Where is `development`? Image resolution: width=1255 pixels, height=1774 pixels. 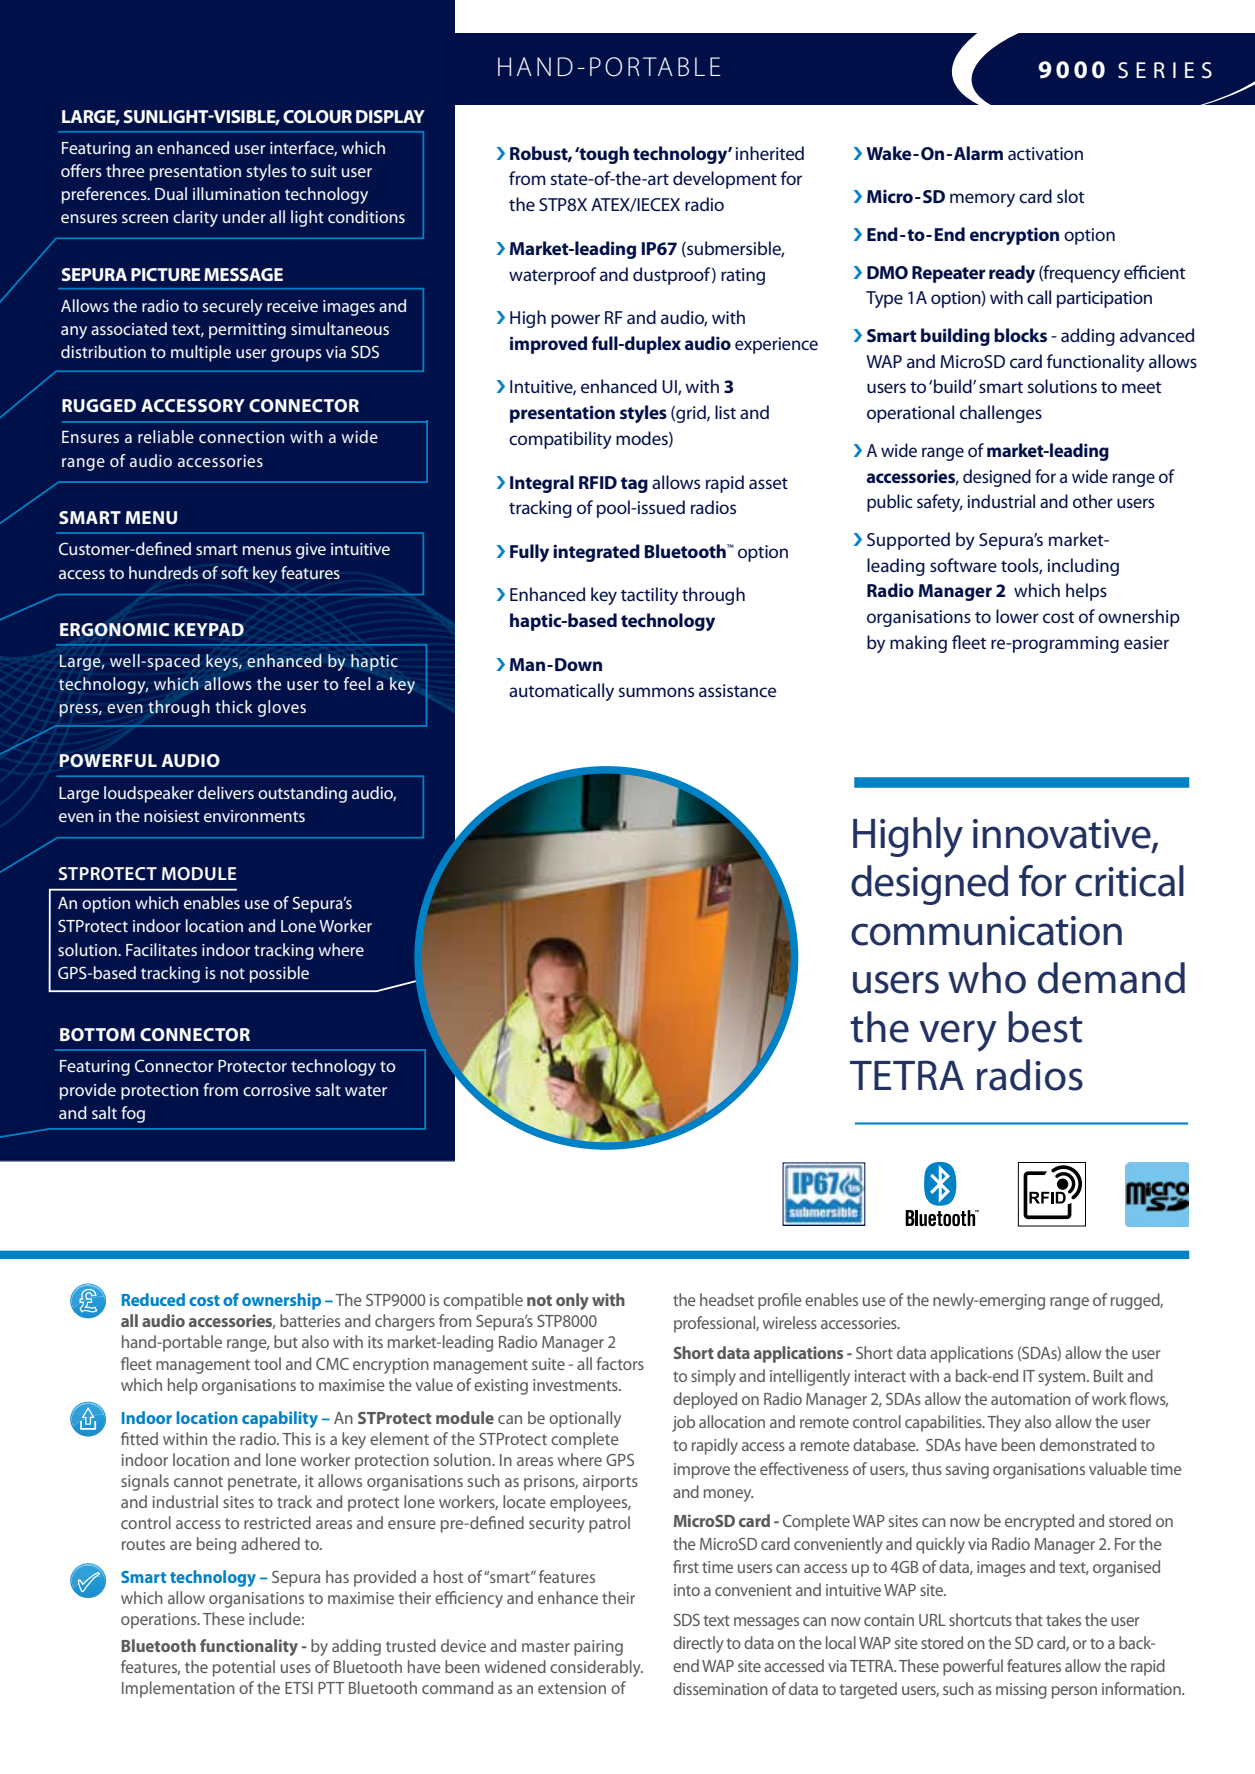 development is located at coordinates (725, 180).
